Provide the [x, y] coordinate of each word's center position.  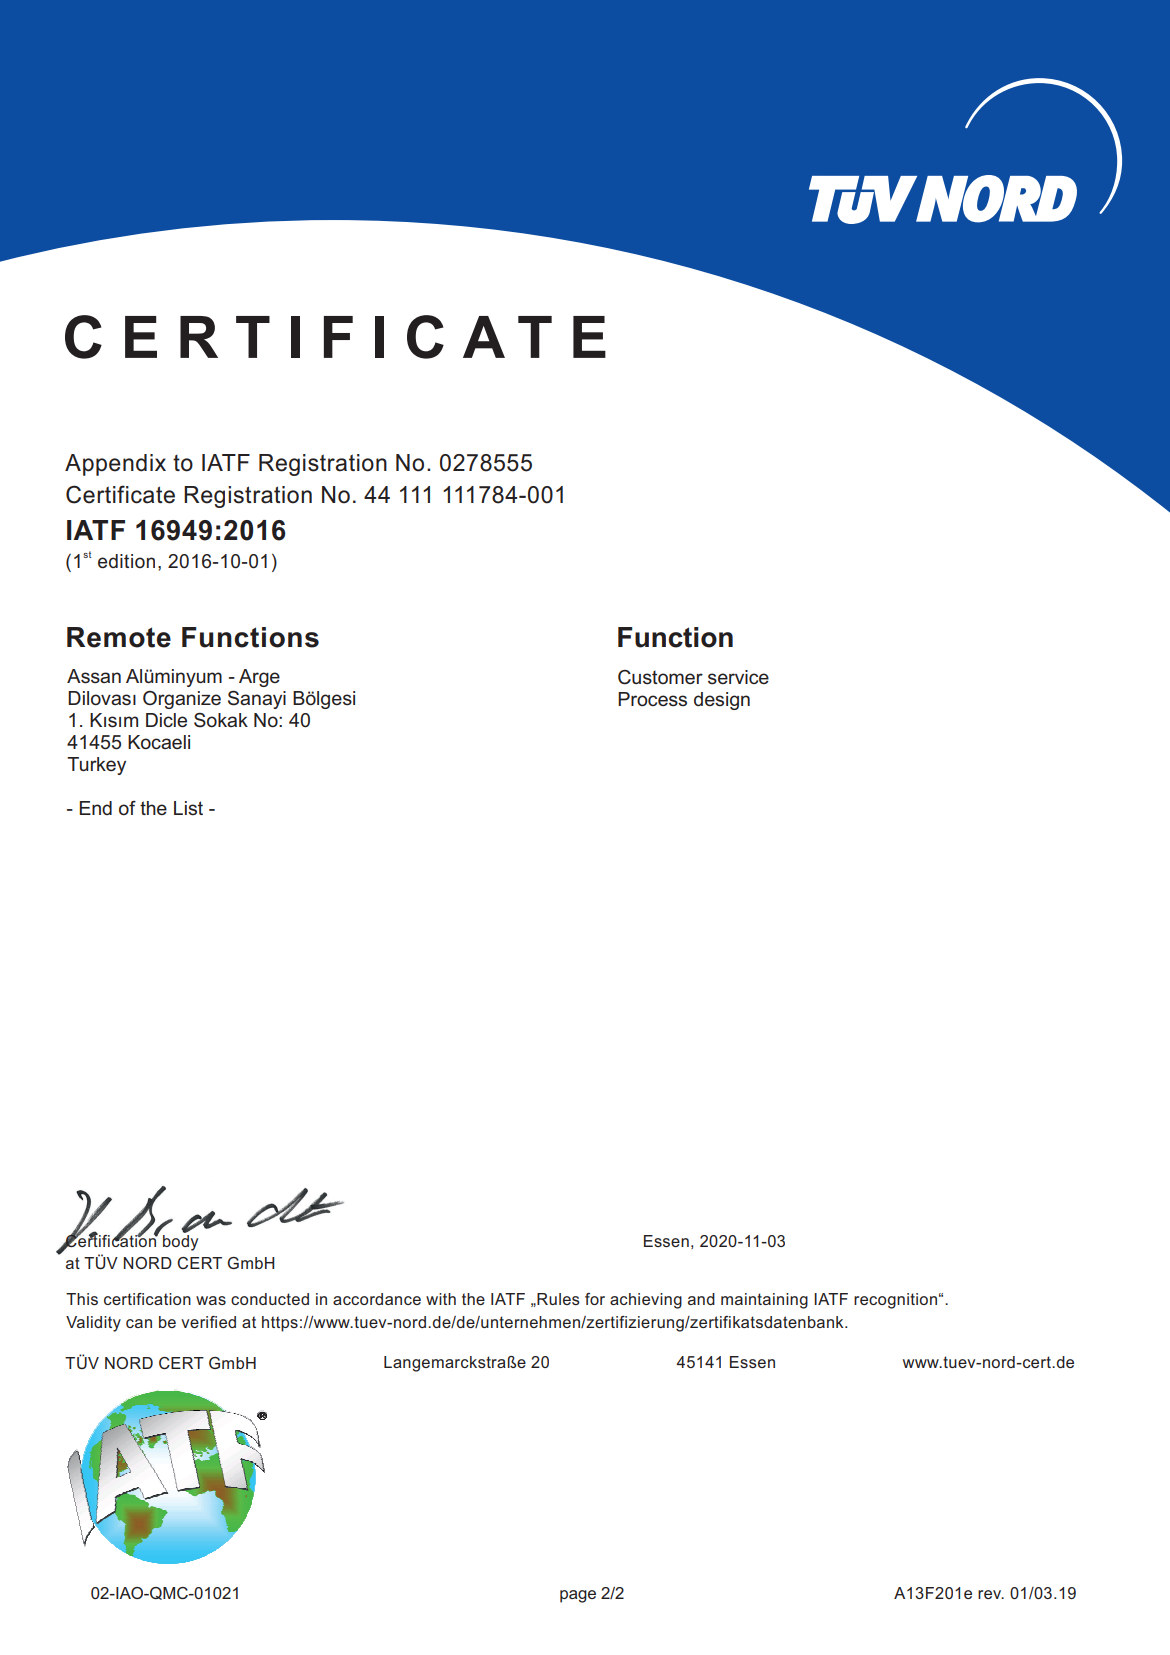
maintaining [764, 1301]
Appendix [115, 465]
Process [652, 699]
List [188, 808]
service [738, 677]
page [578, 1596]
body [180, 1241]
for [595, 1299]
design [722, 701]
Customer [660, 677]
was [211, 1300]
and [701, 1299]
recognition [895, 1301]
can [139, 1323]
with [441, 1299]
